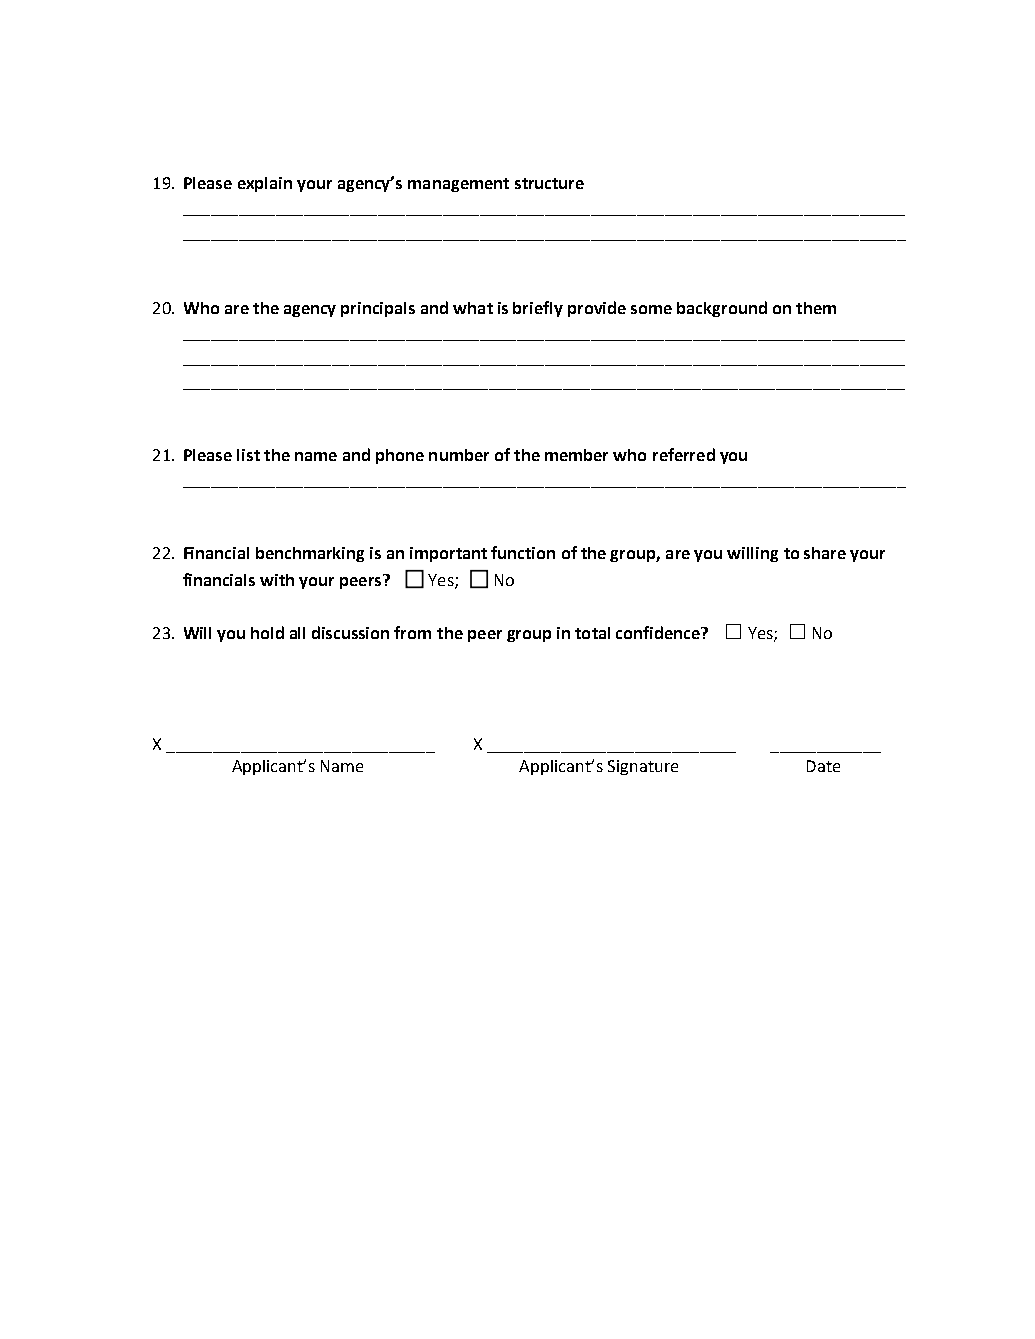 This image has width=1035, height=1339. Describe the element at coordinates (378, 309) in the image. I see `principals` at that location.
